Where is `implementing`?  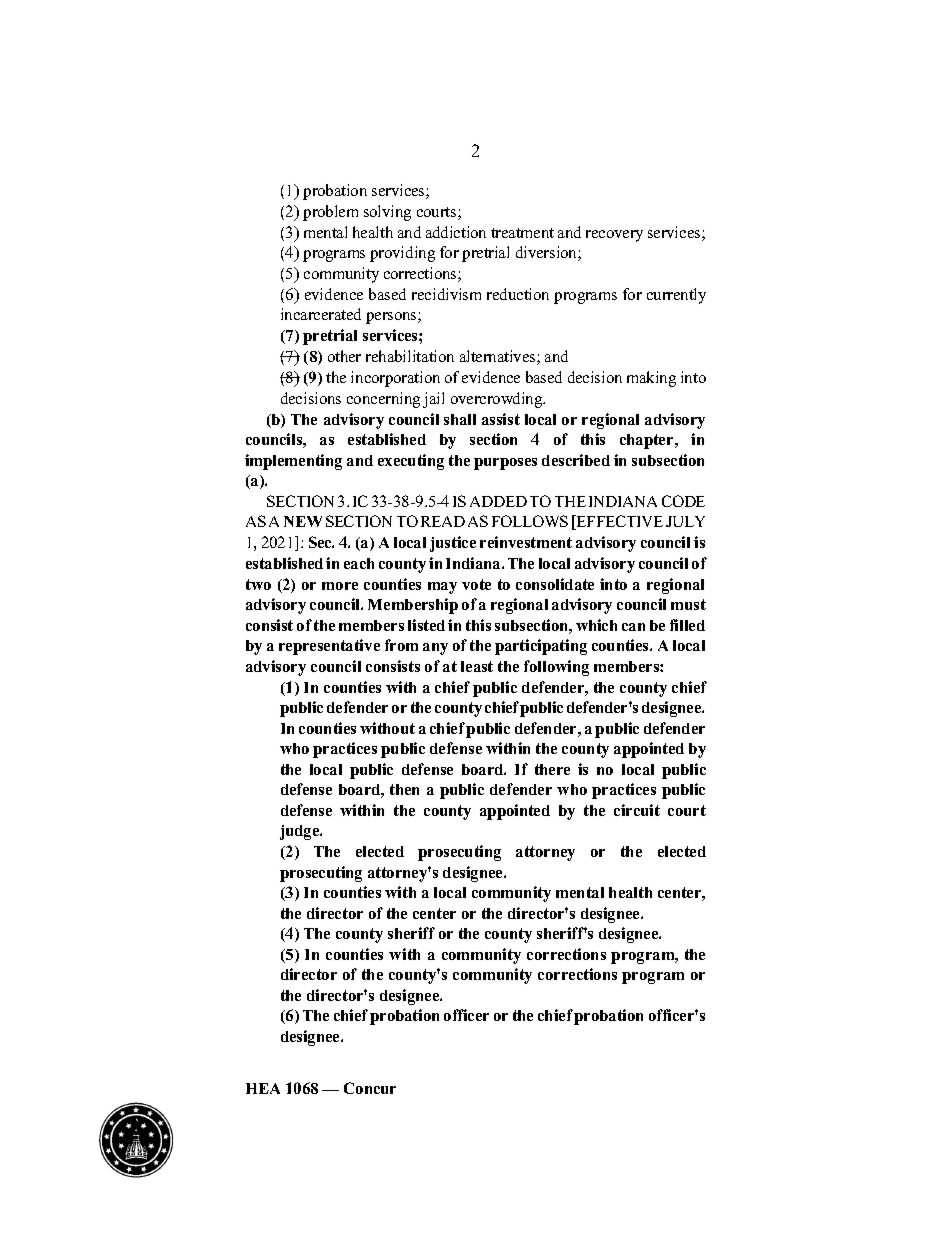 implementing is located at coordinates (293, 462).
